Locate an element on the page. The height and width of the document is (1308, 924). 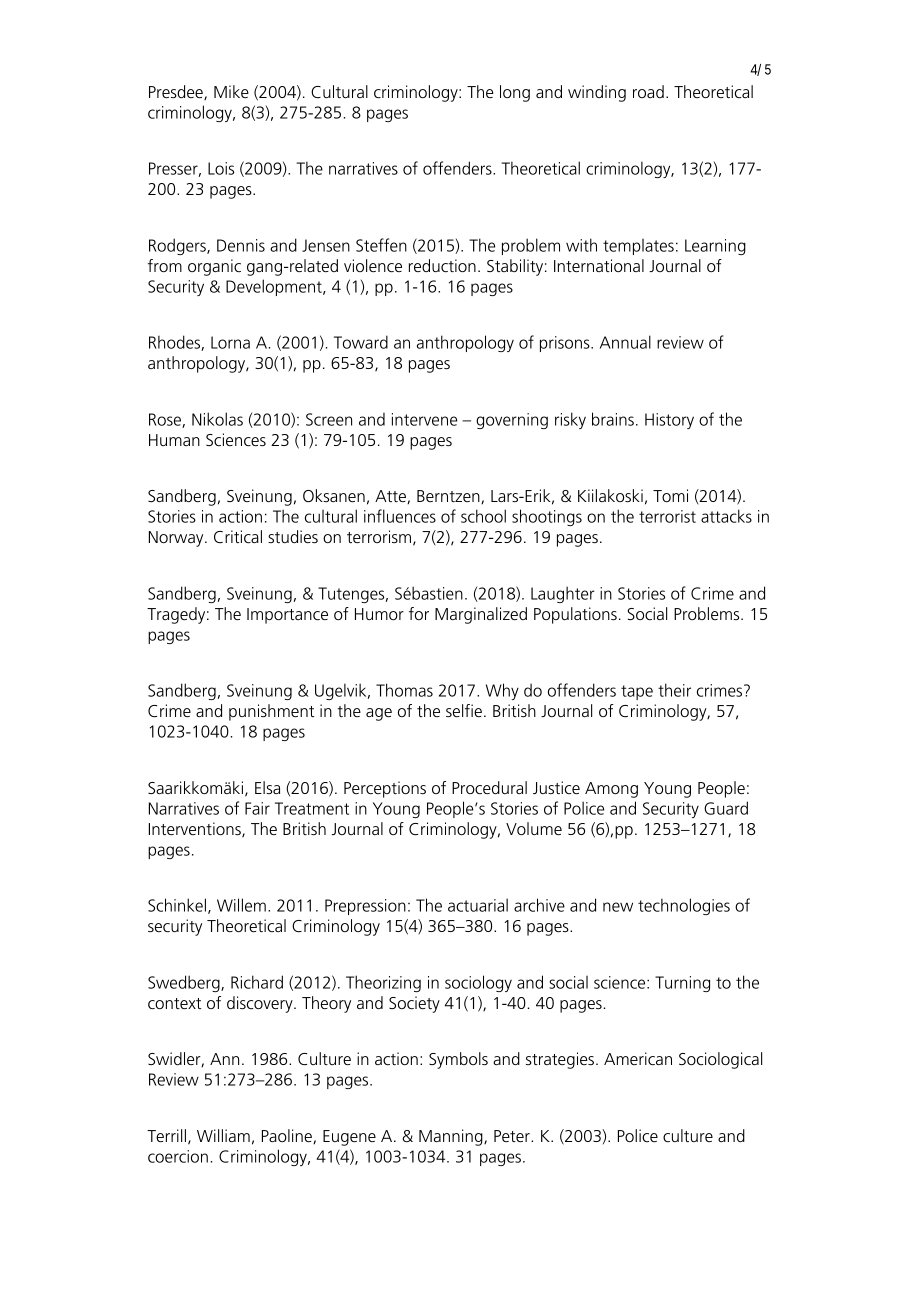
Among is located at coordinates (611, 790).
